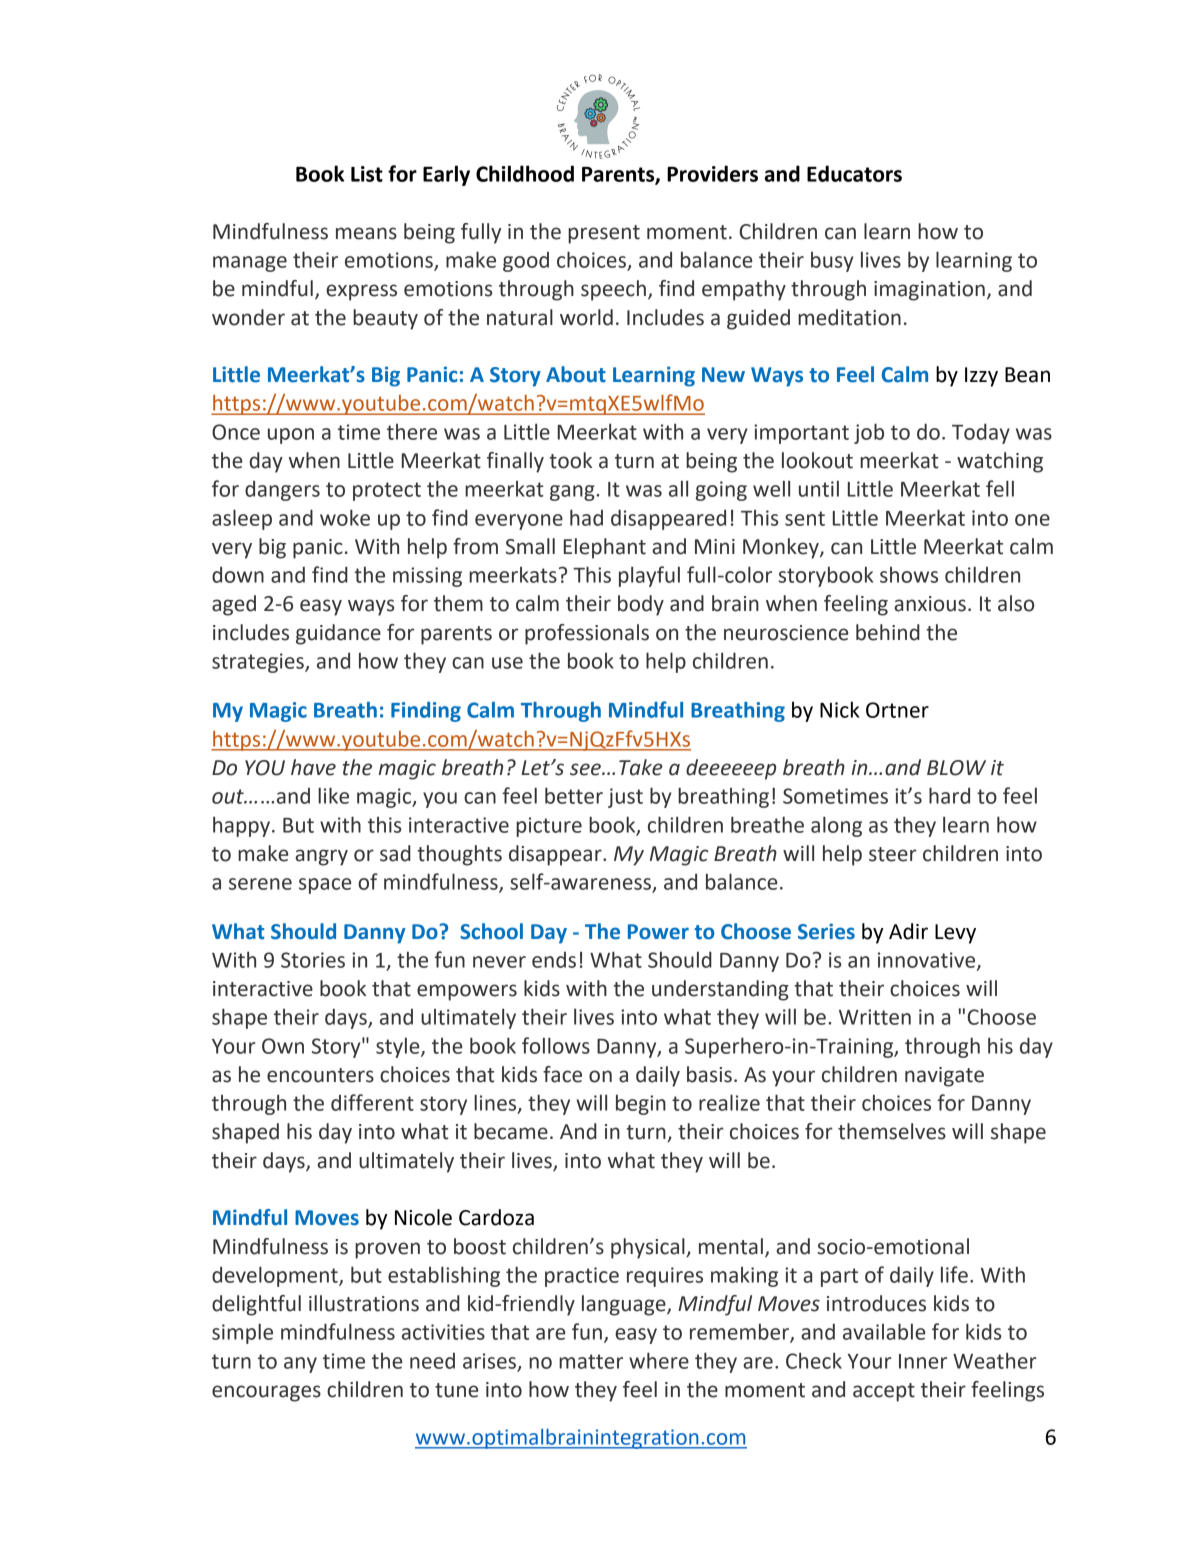 Image resolution: width=1197 pixels, height=1549 pixels. I want to click on woke, so click(345, 517).
